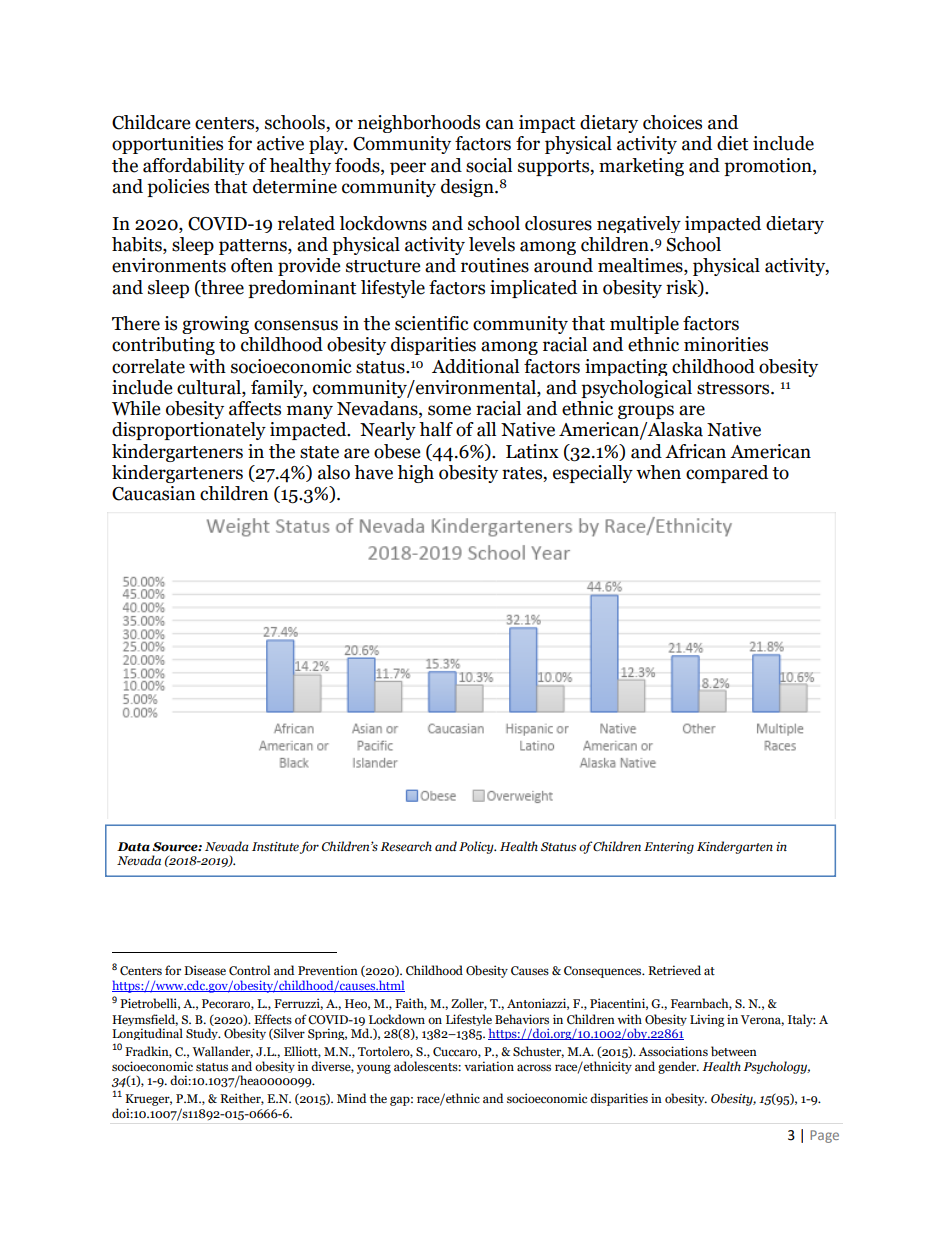  Describe the element at coordinates (194, 166) in the screenshot. I see `affordability` at that location.
